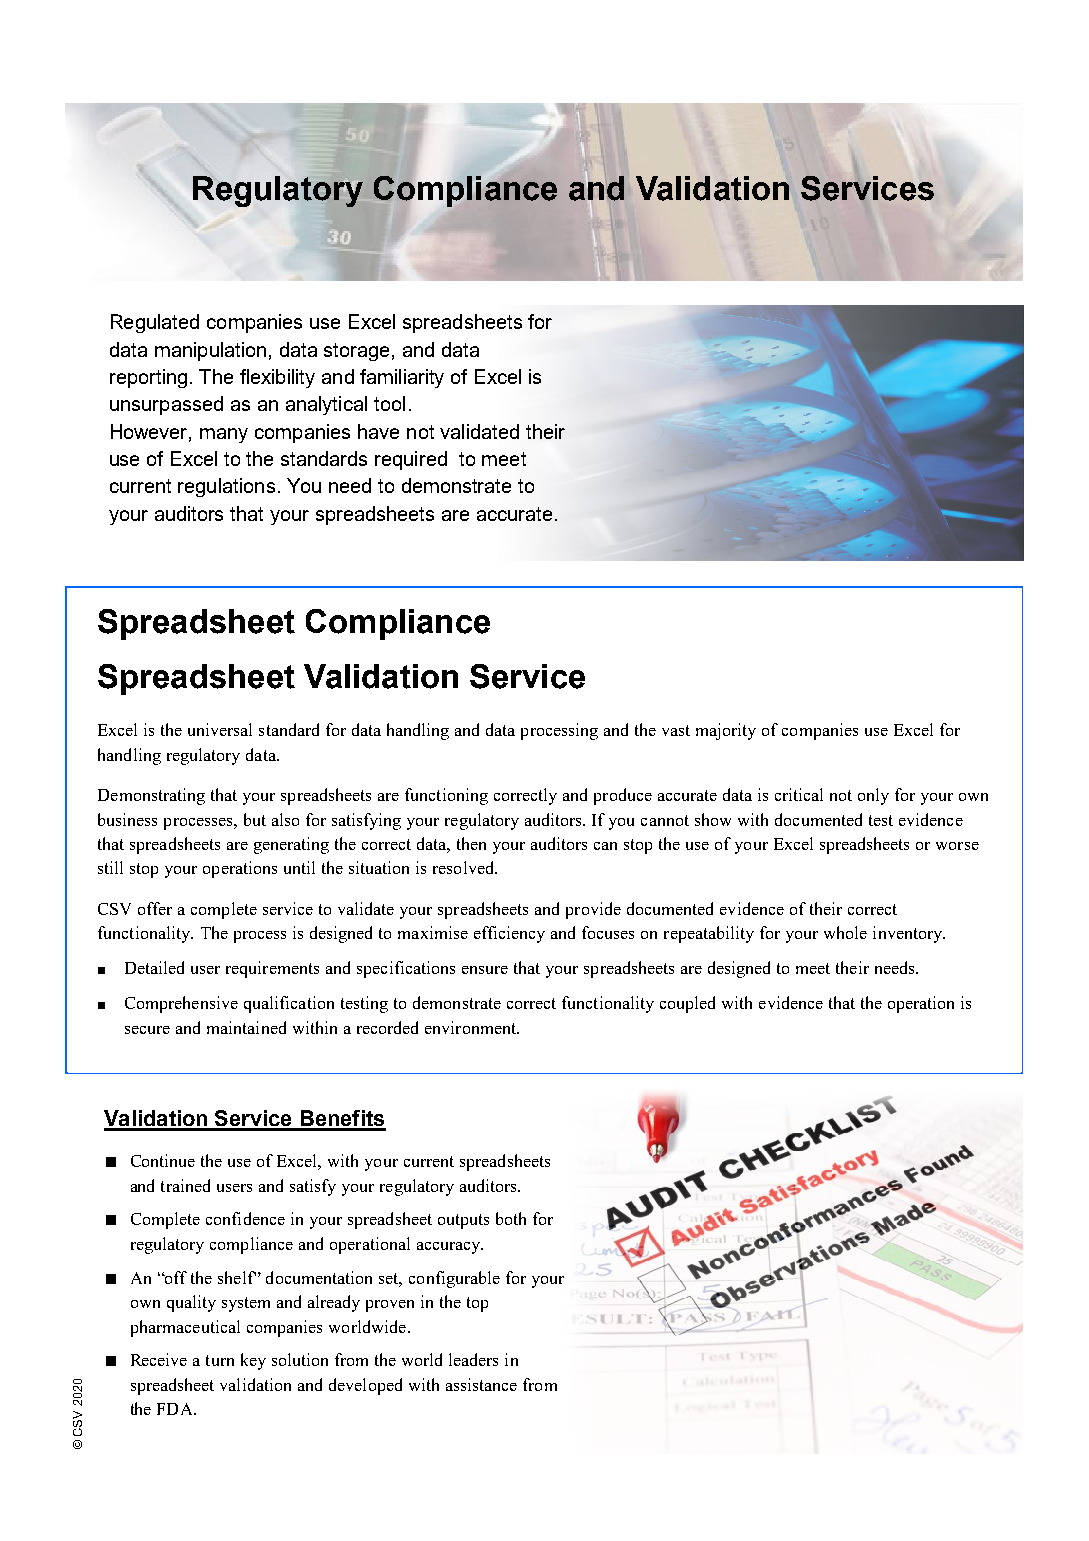  Describe the element at coordinates (210, 351) in the screenshot. I see `manipulation` at that location.
